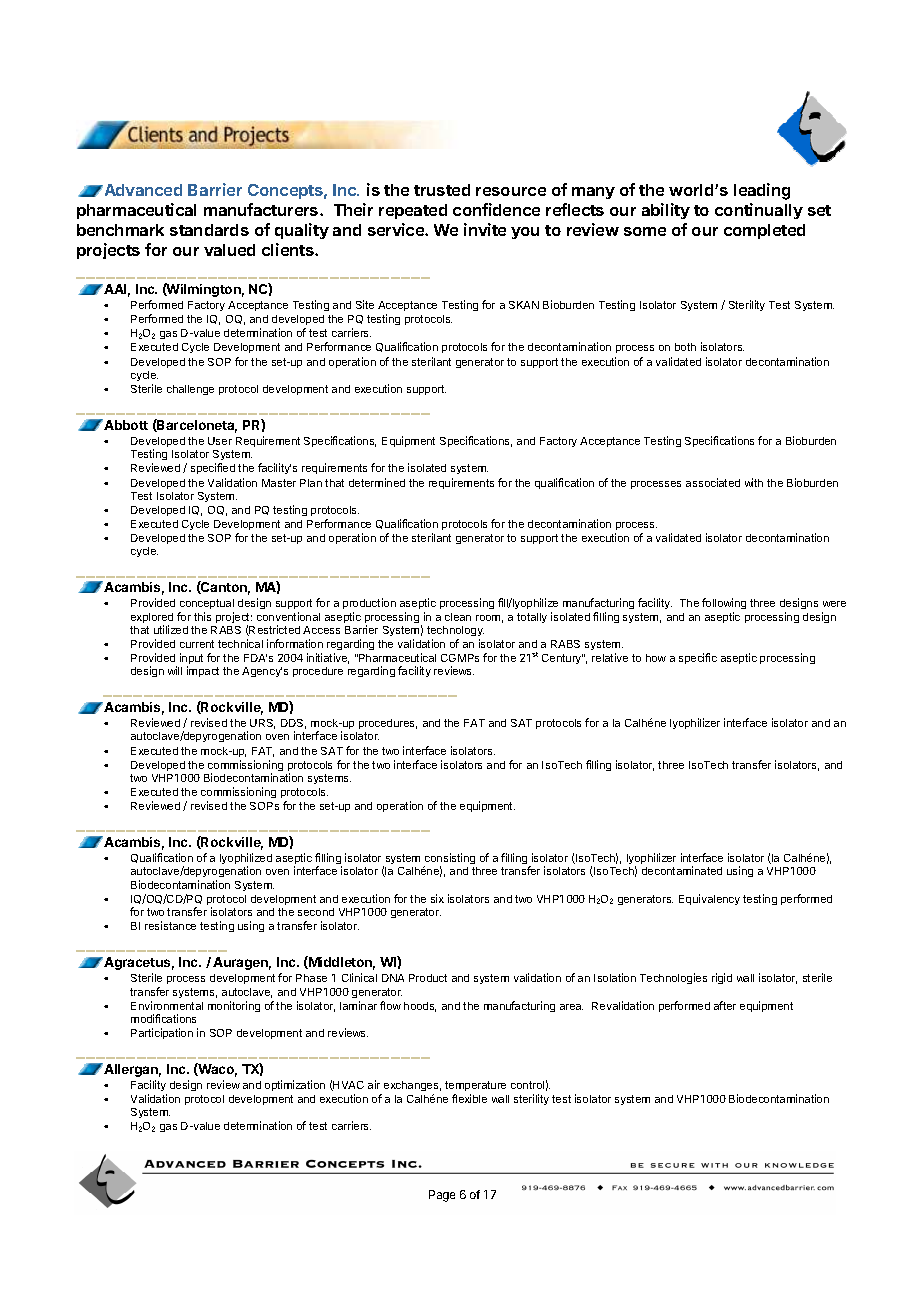 This screenshot has height=1308, width=924. I want to click on resistance, so click(170, 925).
